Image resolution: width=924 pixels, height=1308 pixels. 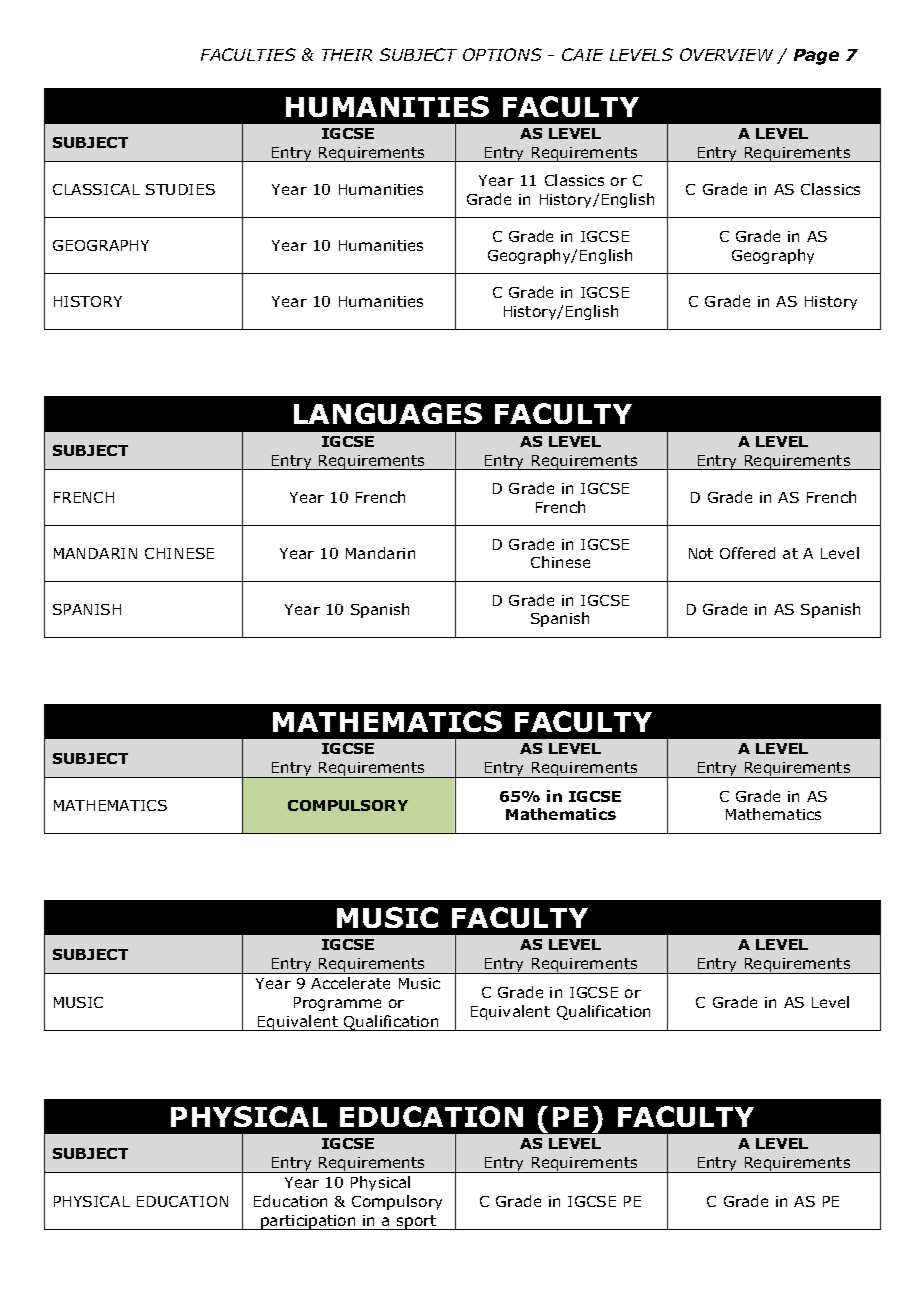 I want to click on sport, so click(x=417, y=1222).
